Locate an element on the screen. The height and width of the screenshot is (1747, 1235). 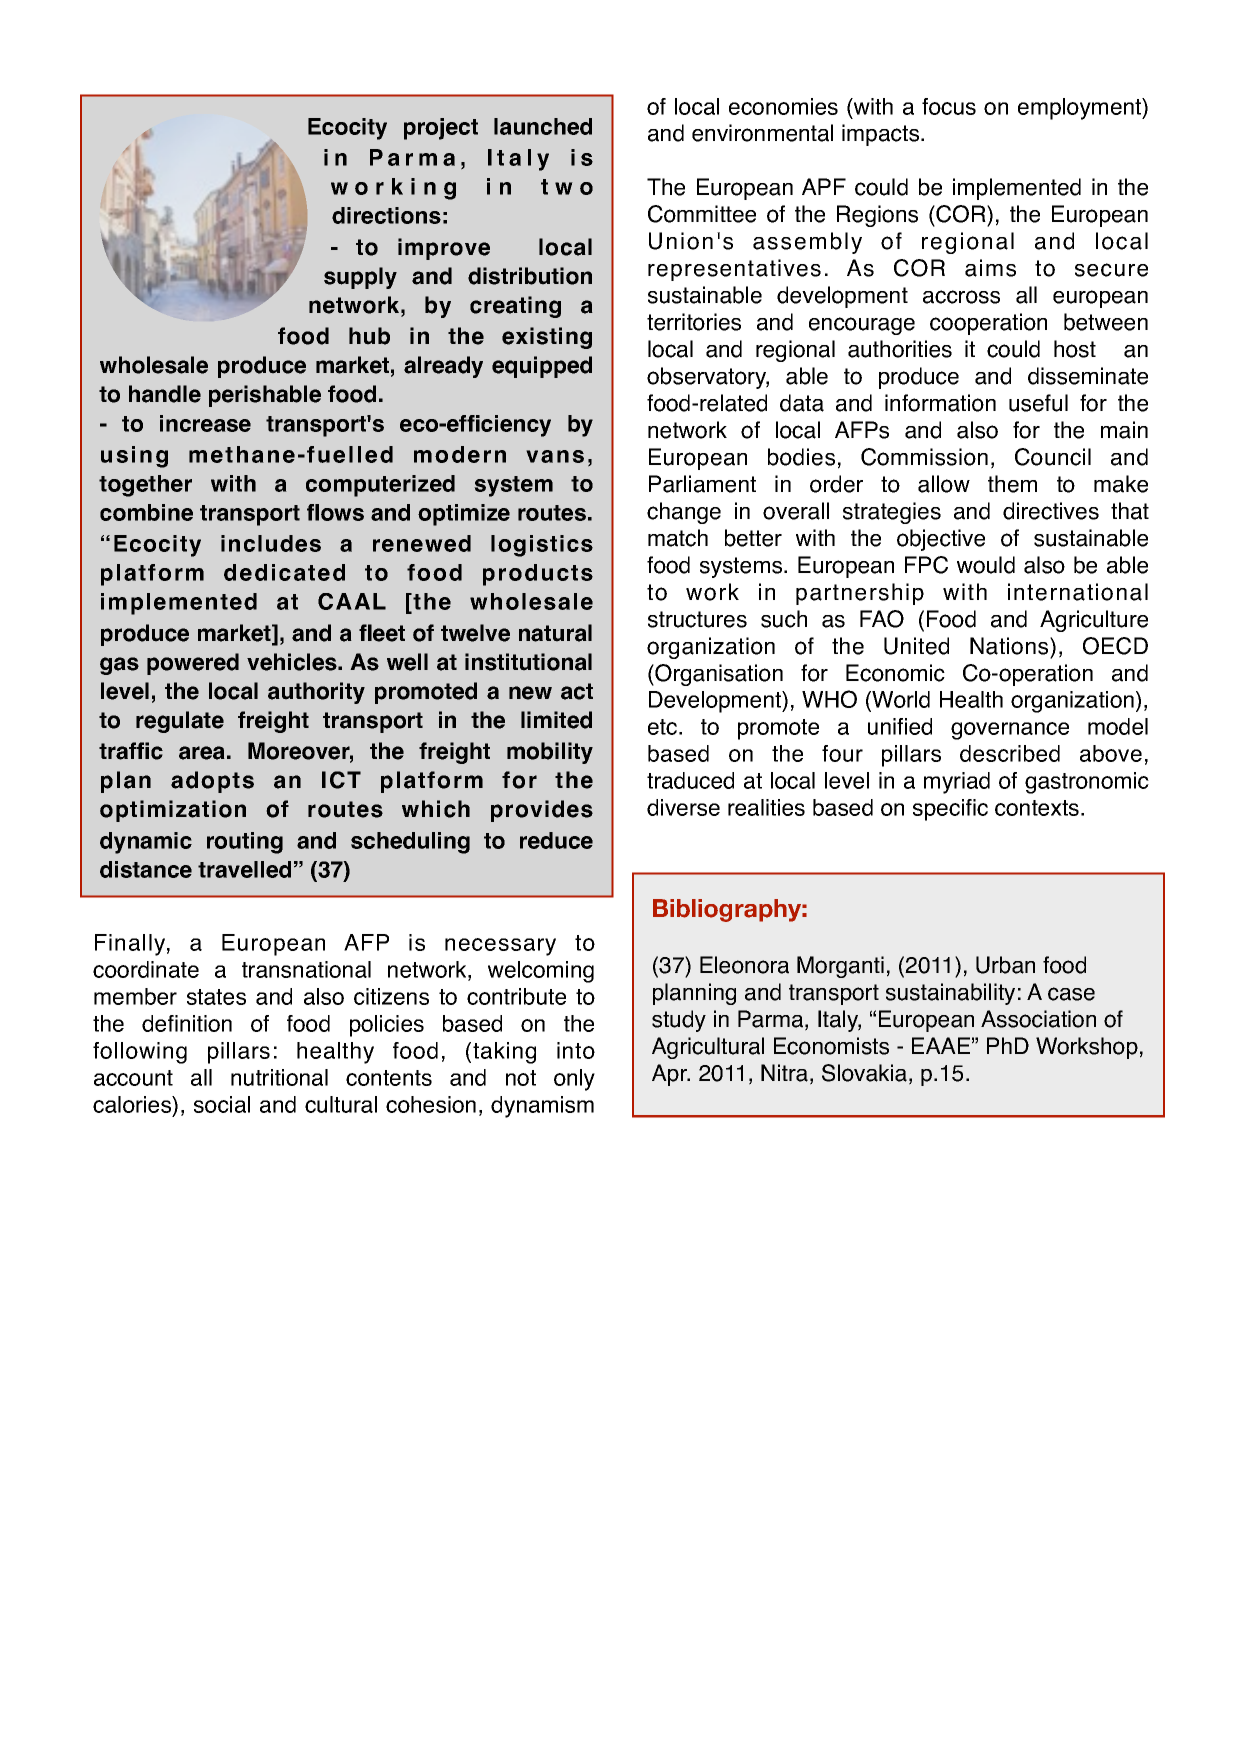
launched is located at coordinates (543, 126).
